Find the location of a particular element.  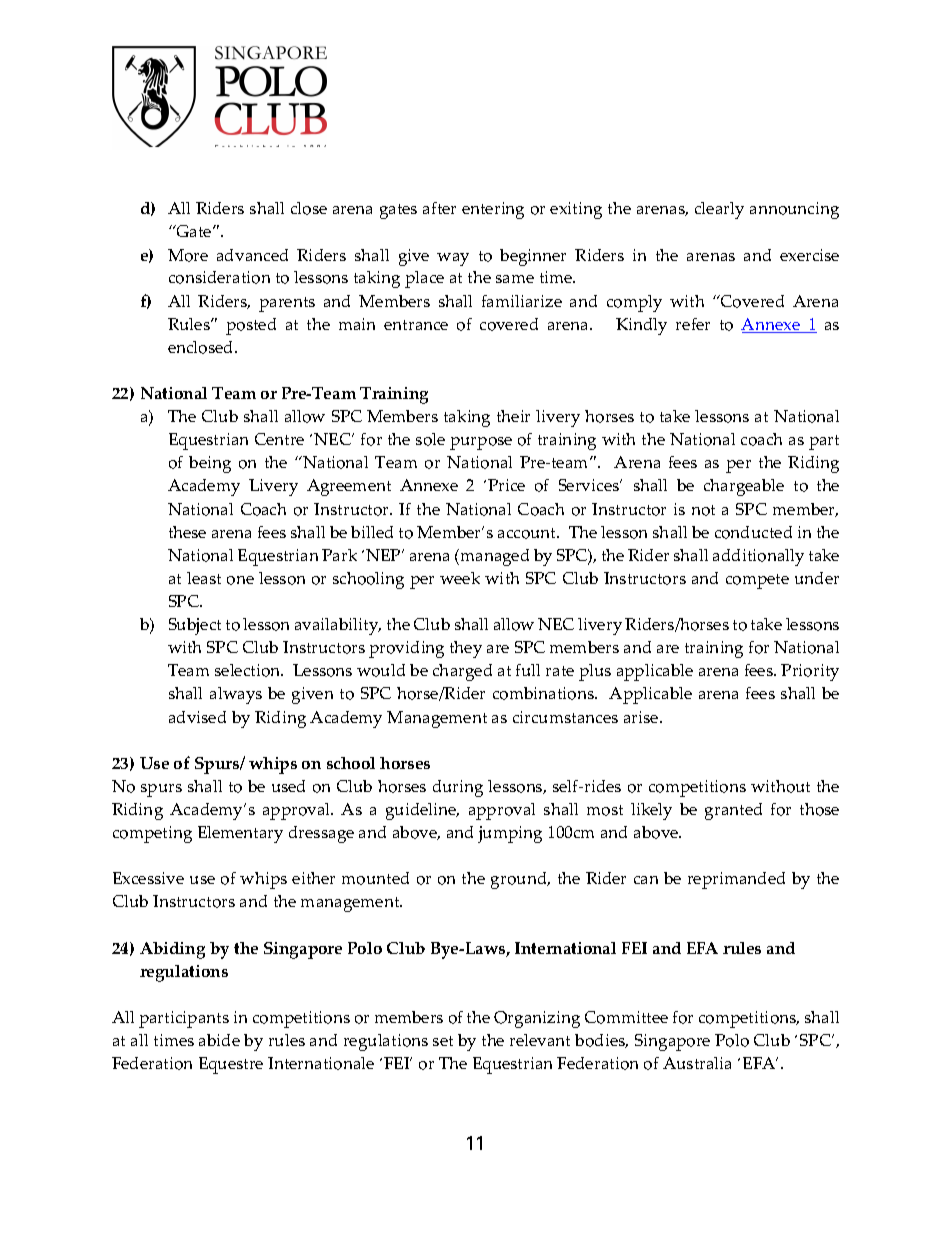

entering is located at coordinates (493, 210).
